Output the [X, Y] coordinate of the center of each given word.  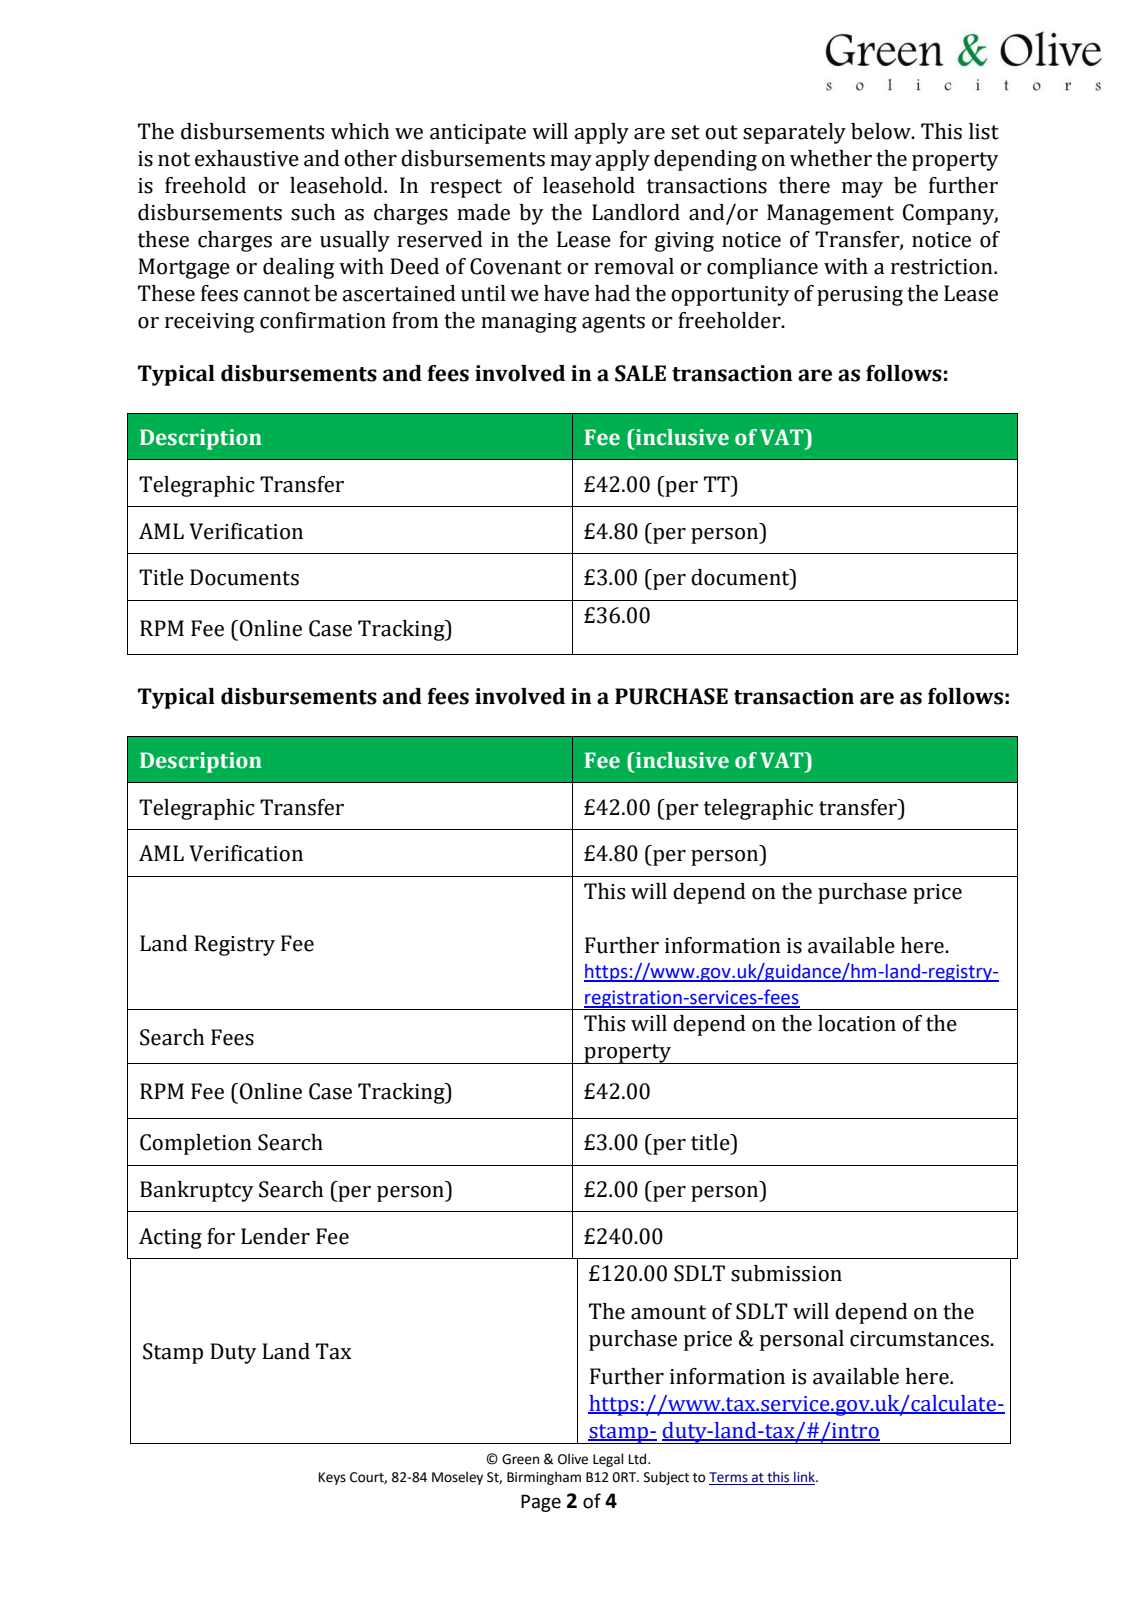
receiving [209, 323]
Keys [332, 1478]
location [857, 1023]
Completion [196, 1144]
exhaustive [247, 158]
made [483, 212]
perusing [860, 296]
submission [786, 1273]
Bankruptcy [197, 1191]
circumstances [920, 1339]
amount [668, 1312]
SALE [640, 373]
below [882, 131]
